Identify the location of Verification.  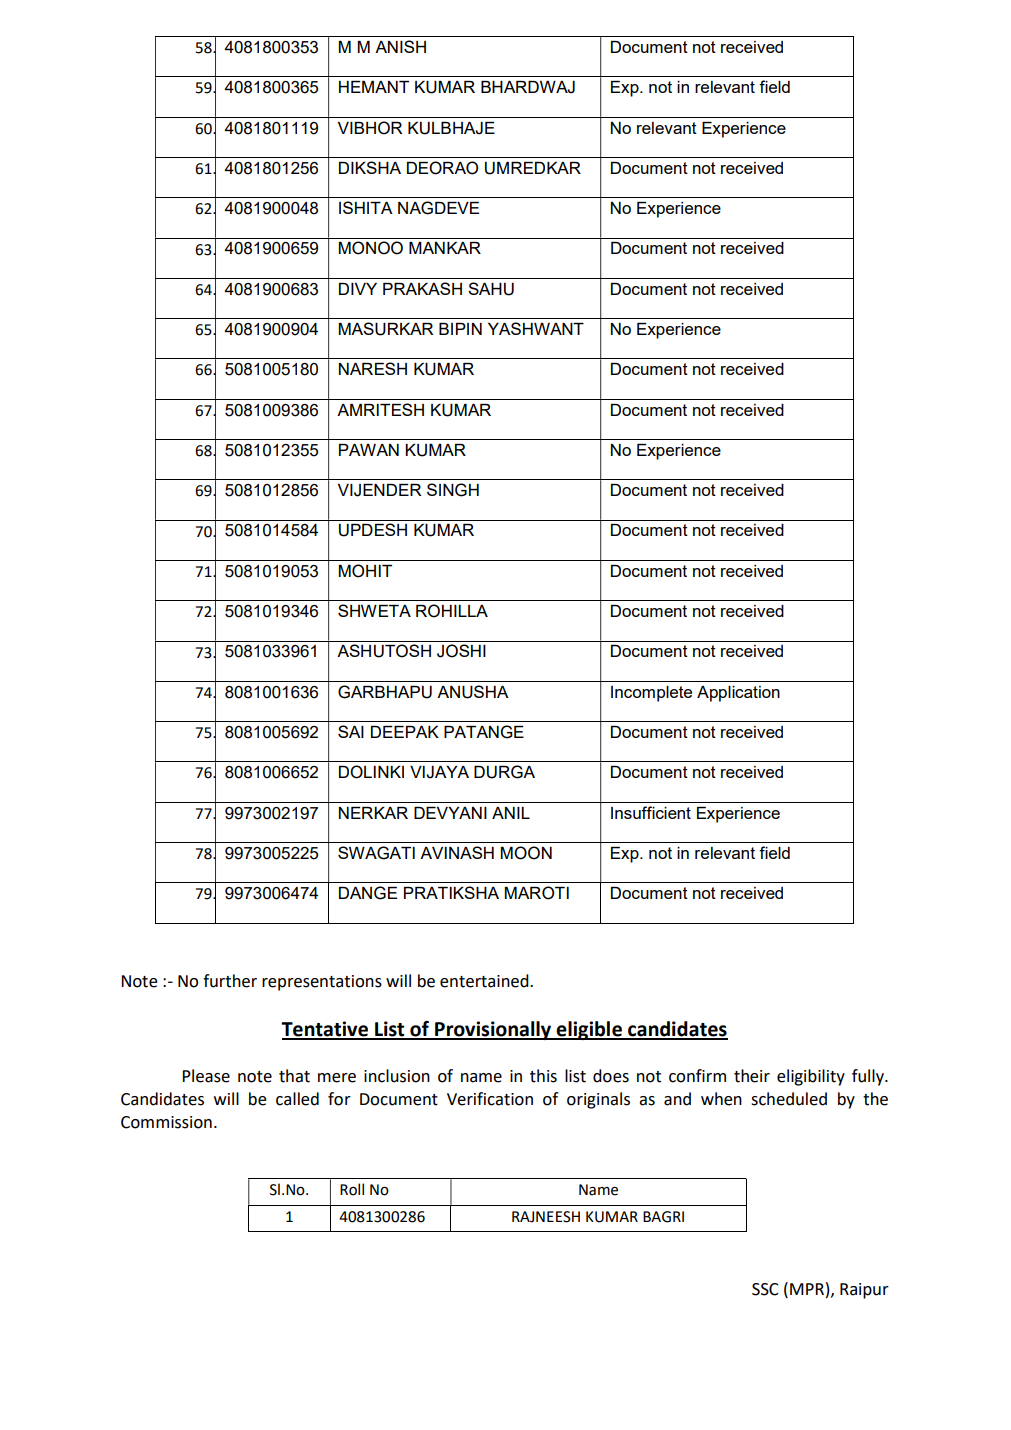
(490, 1099).
